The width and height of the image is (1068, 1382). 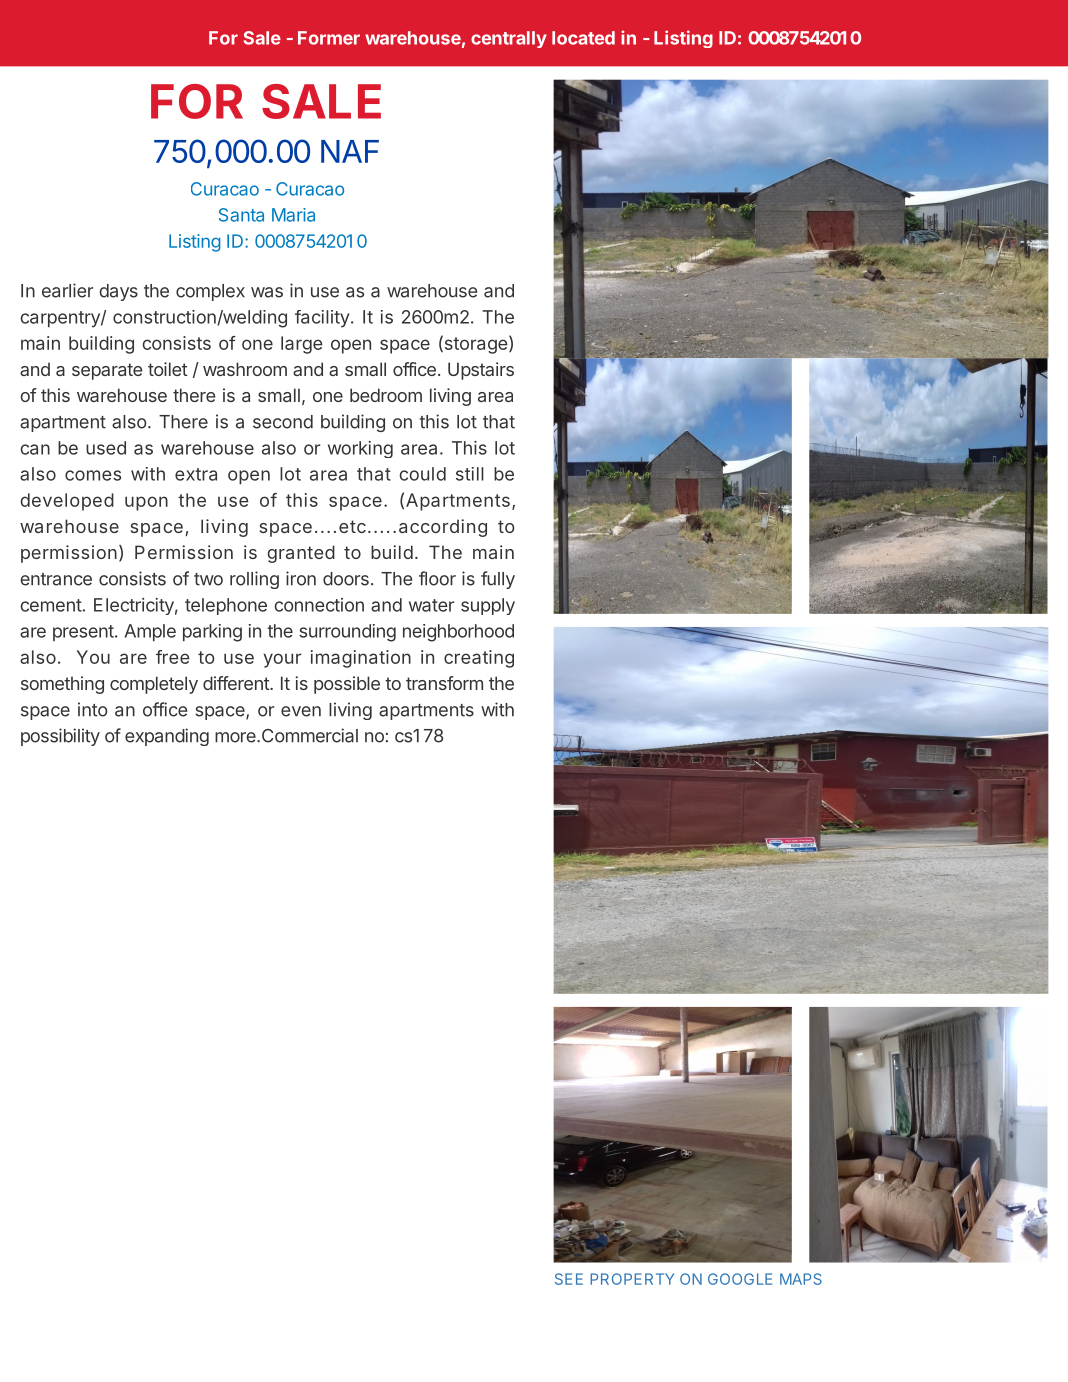 What do you see at coordinates (444, 683) in the image?
I see `transform` at bounding box center [444, 683].
